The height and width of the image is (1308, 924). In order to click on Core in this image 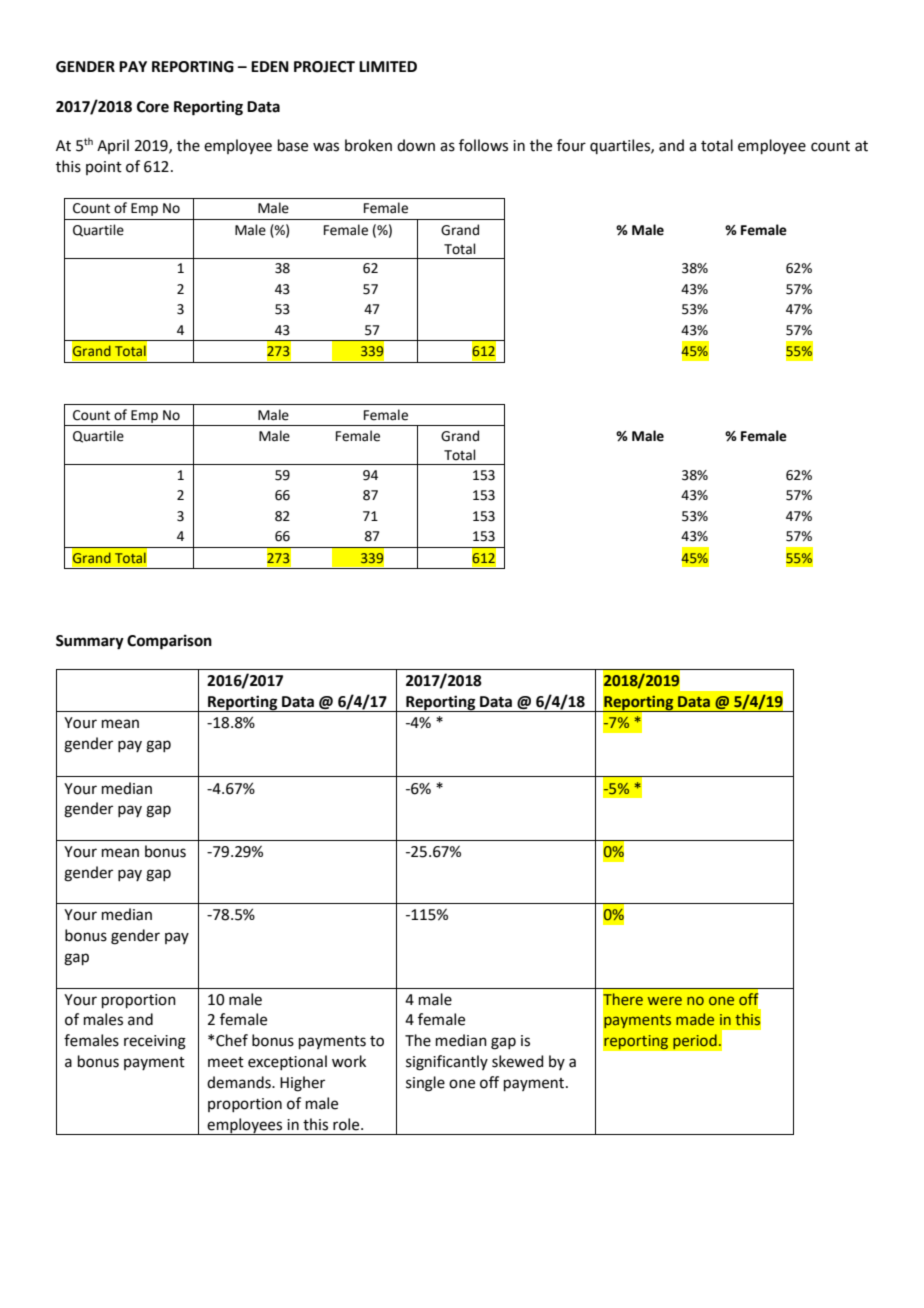, I will do `click(153, 107)`.
